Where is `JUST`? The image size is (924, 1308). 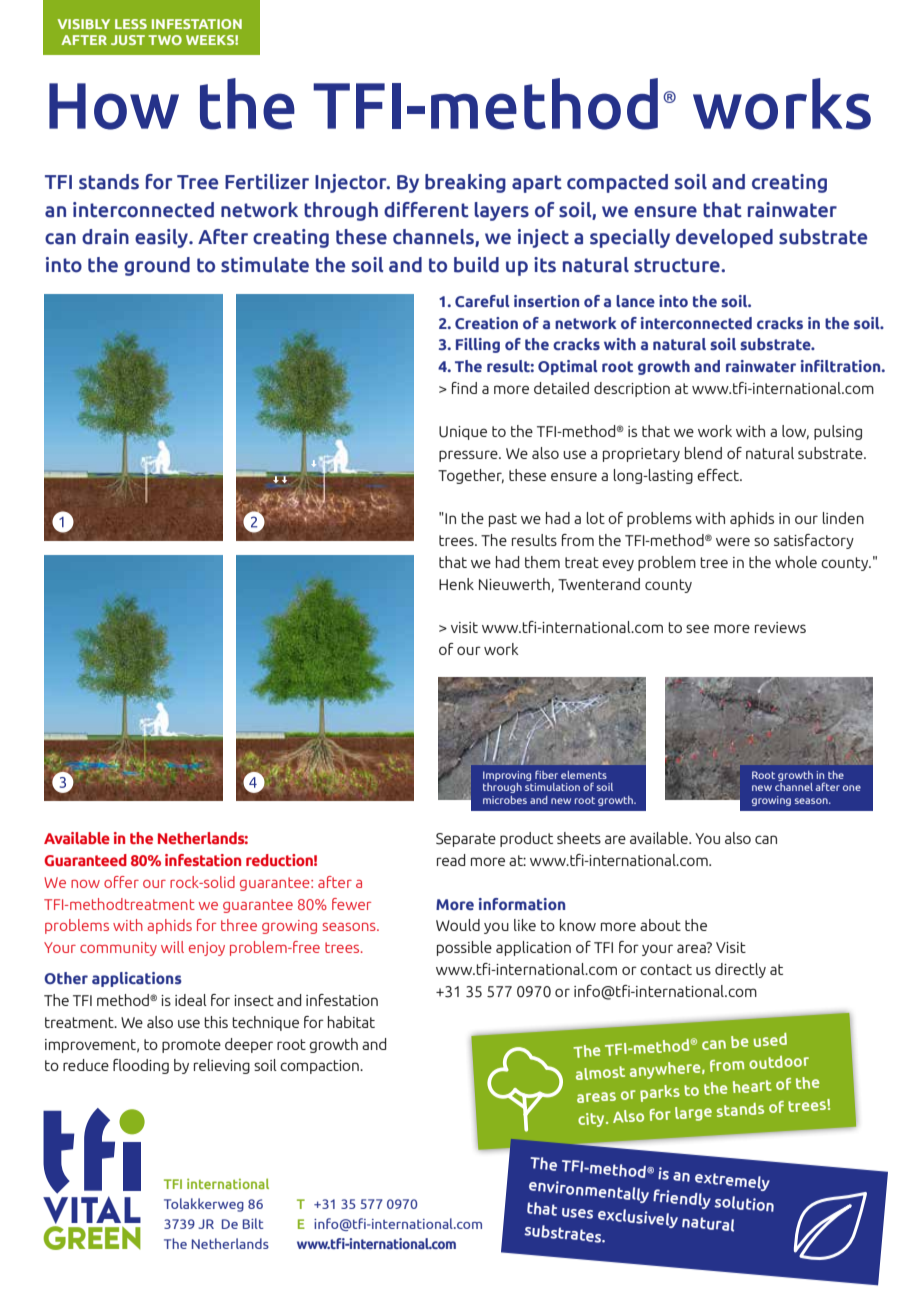 JUST is located at coordinates (128, 40).
